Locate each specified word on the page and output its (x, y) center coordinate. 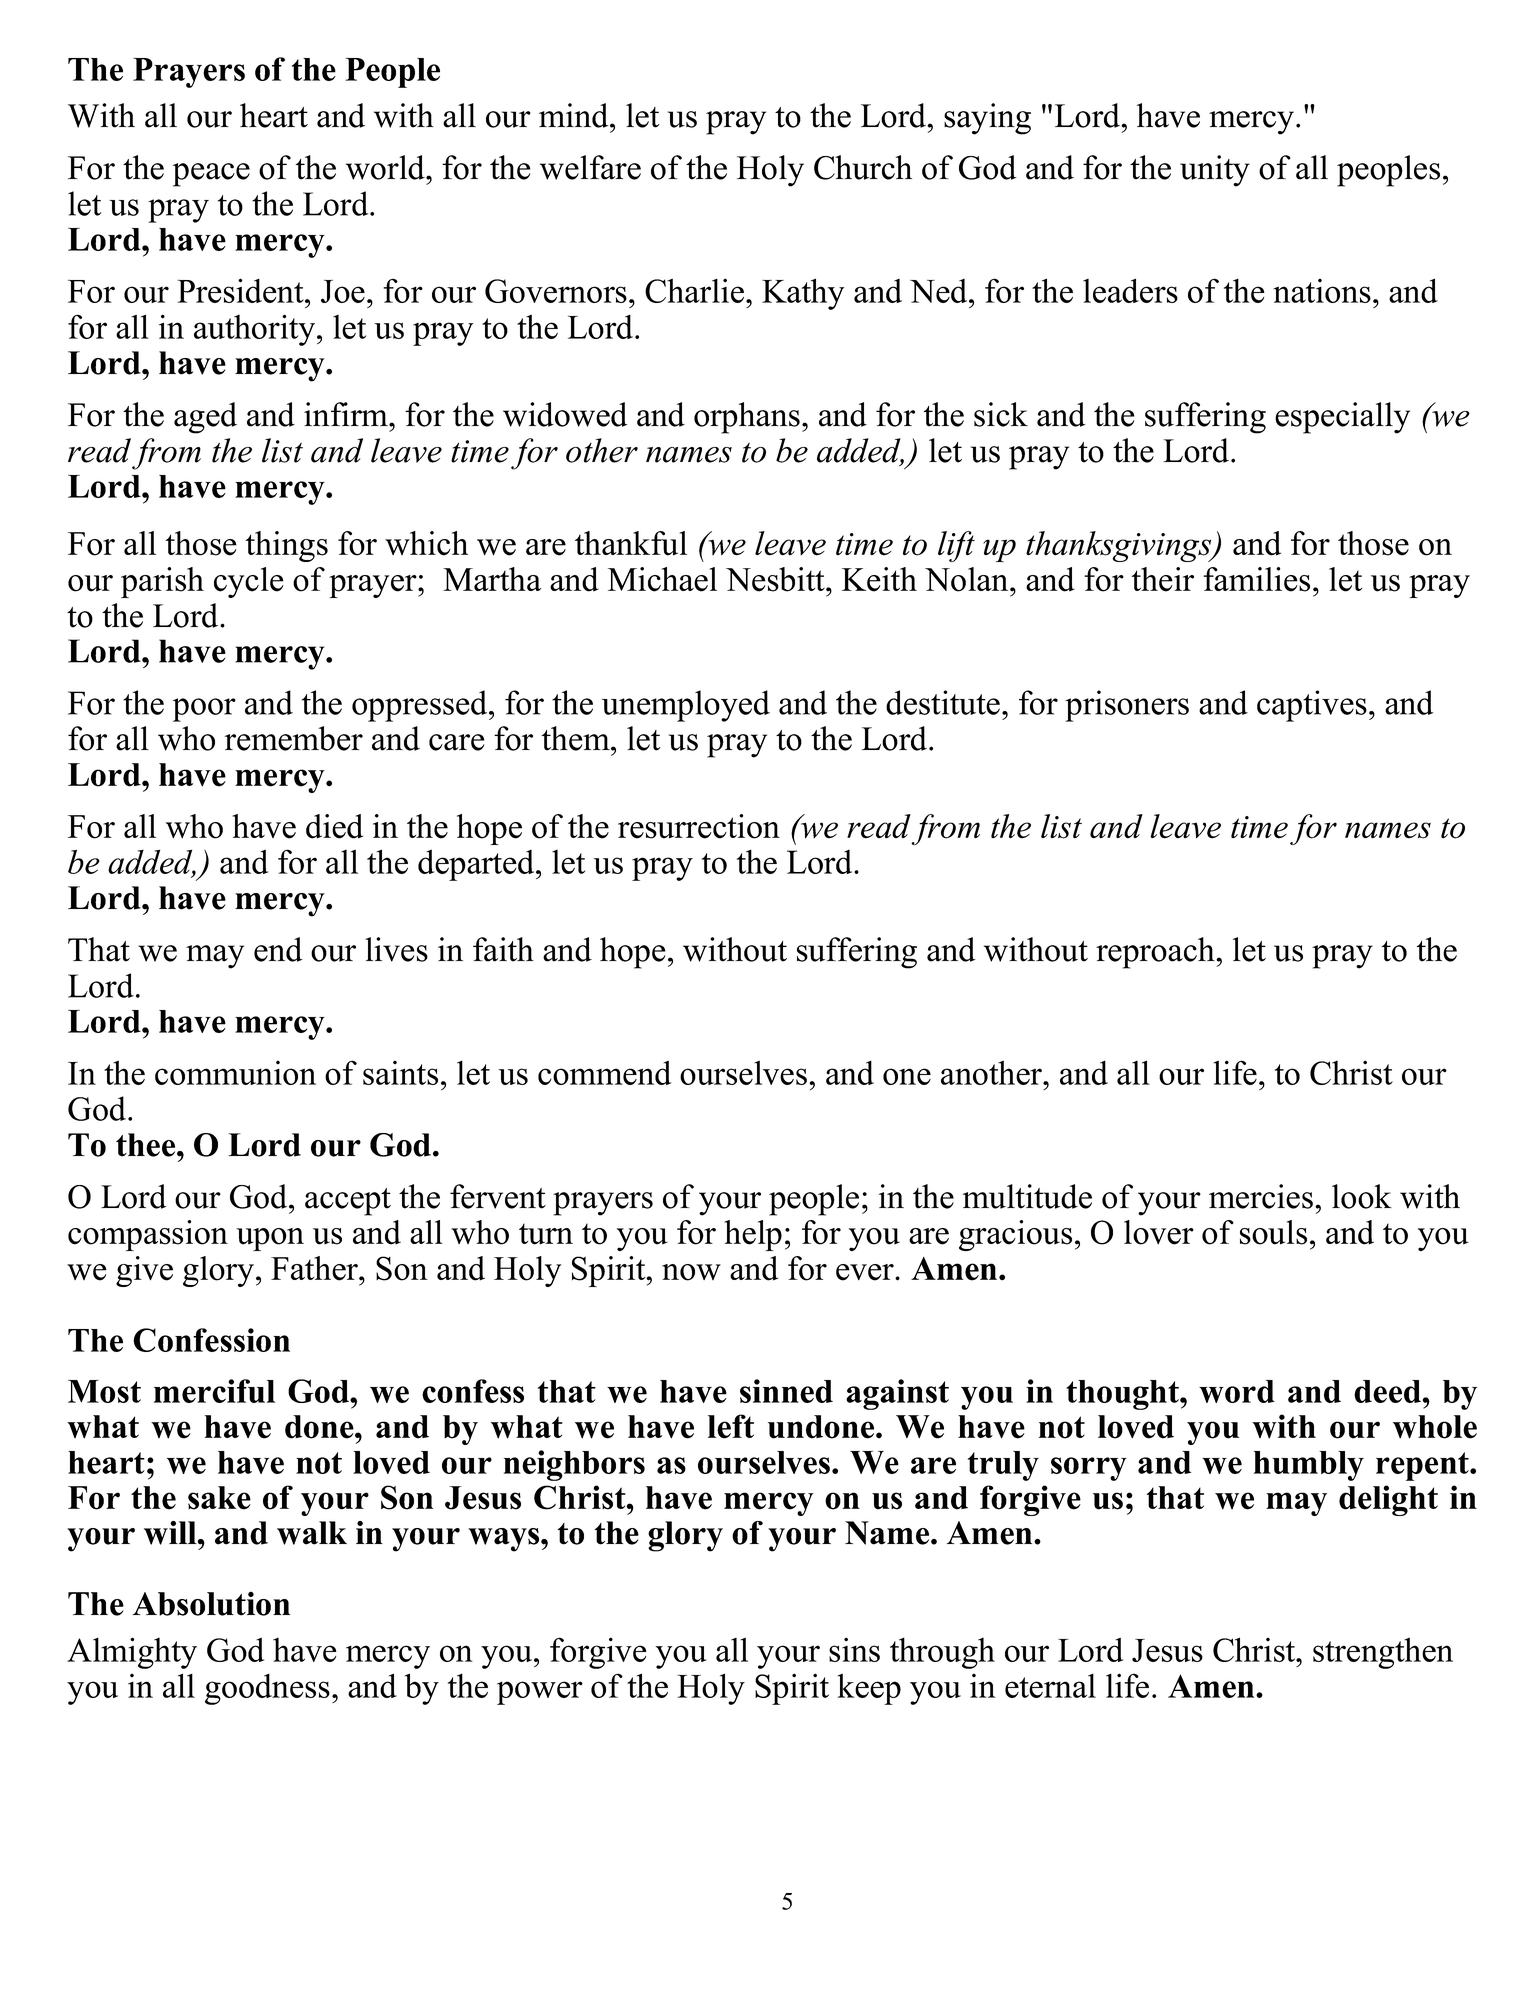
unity (1215, 171)
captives (1312, 706)
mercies (1261, 1196)
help (753, 1235)
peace (211, 175)
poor (204, 710)
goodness (267, 1689)
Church (863, 167)
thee (147, 1145)
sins (854, 1649)
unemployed (686, 706)
